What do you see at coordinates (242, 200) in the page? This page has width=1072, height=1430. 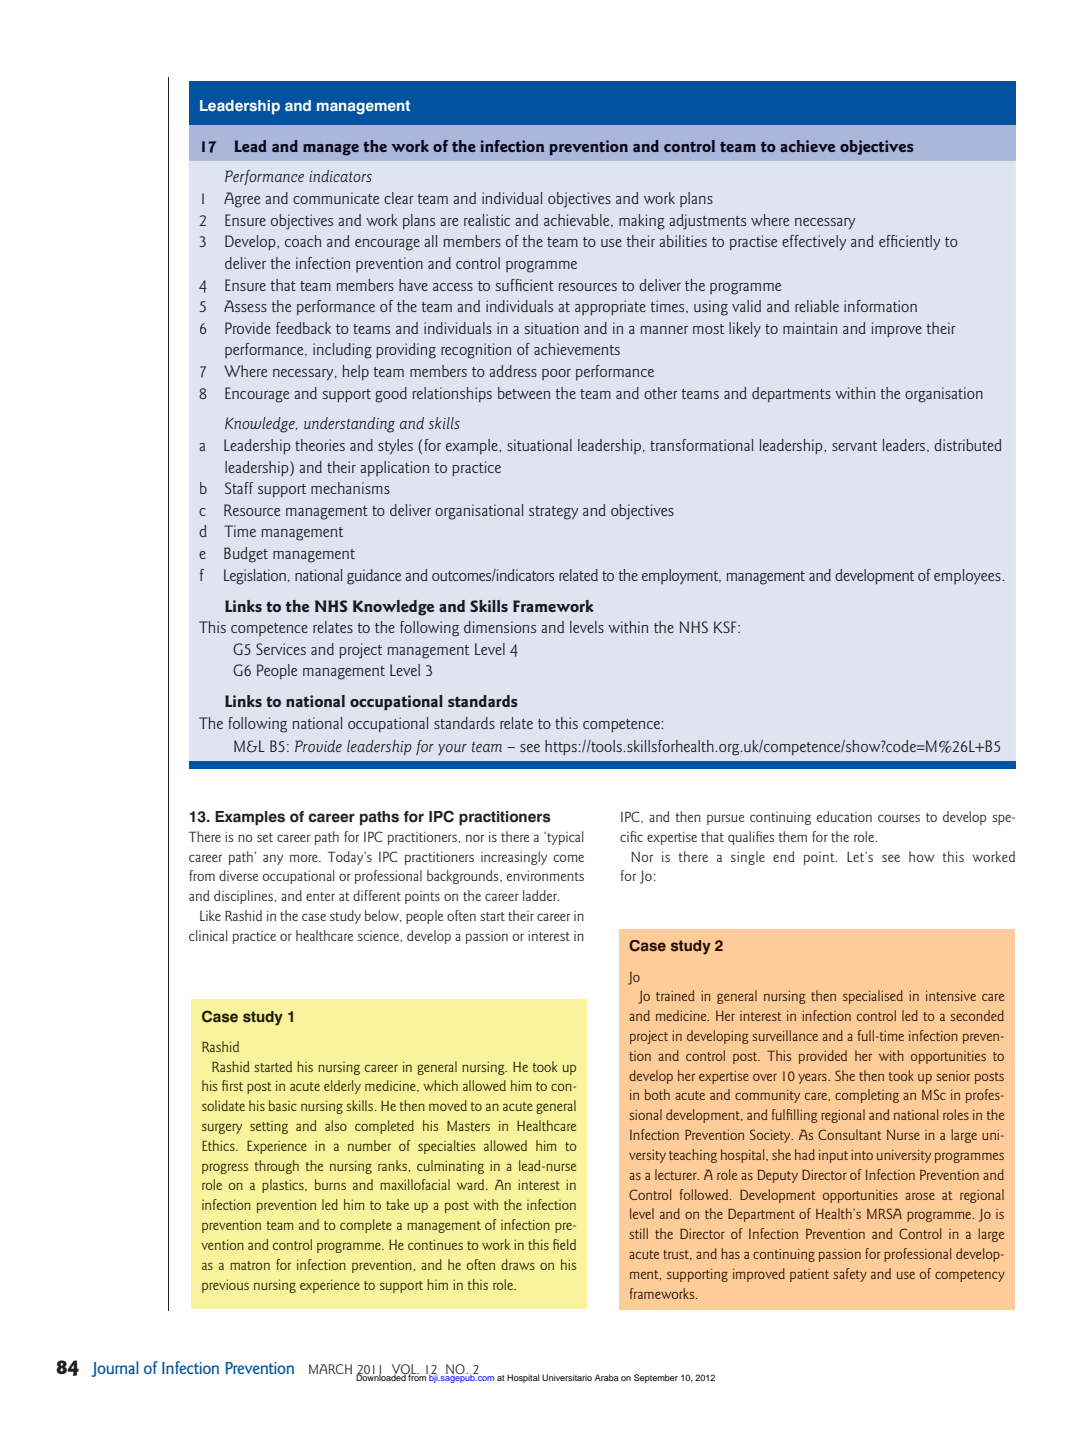 I see `Agree` at bounding box center [242, 200].
